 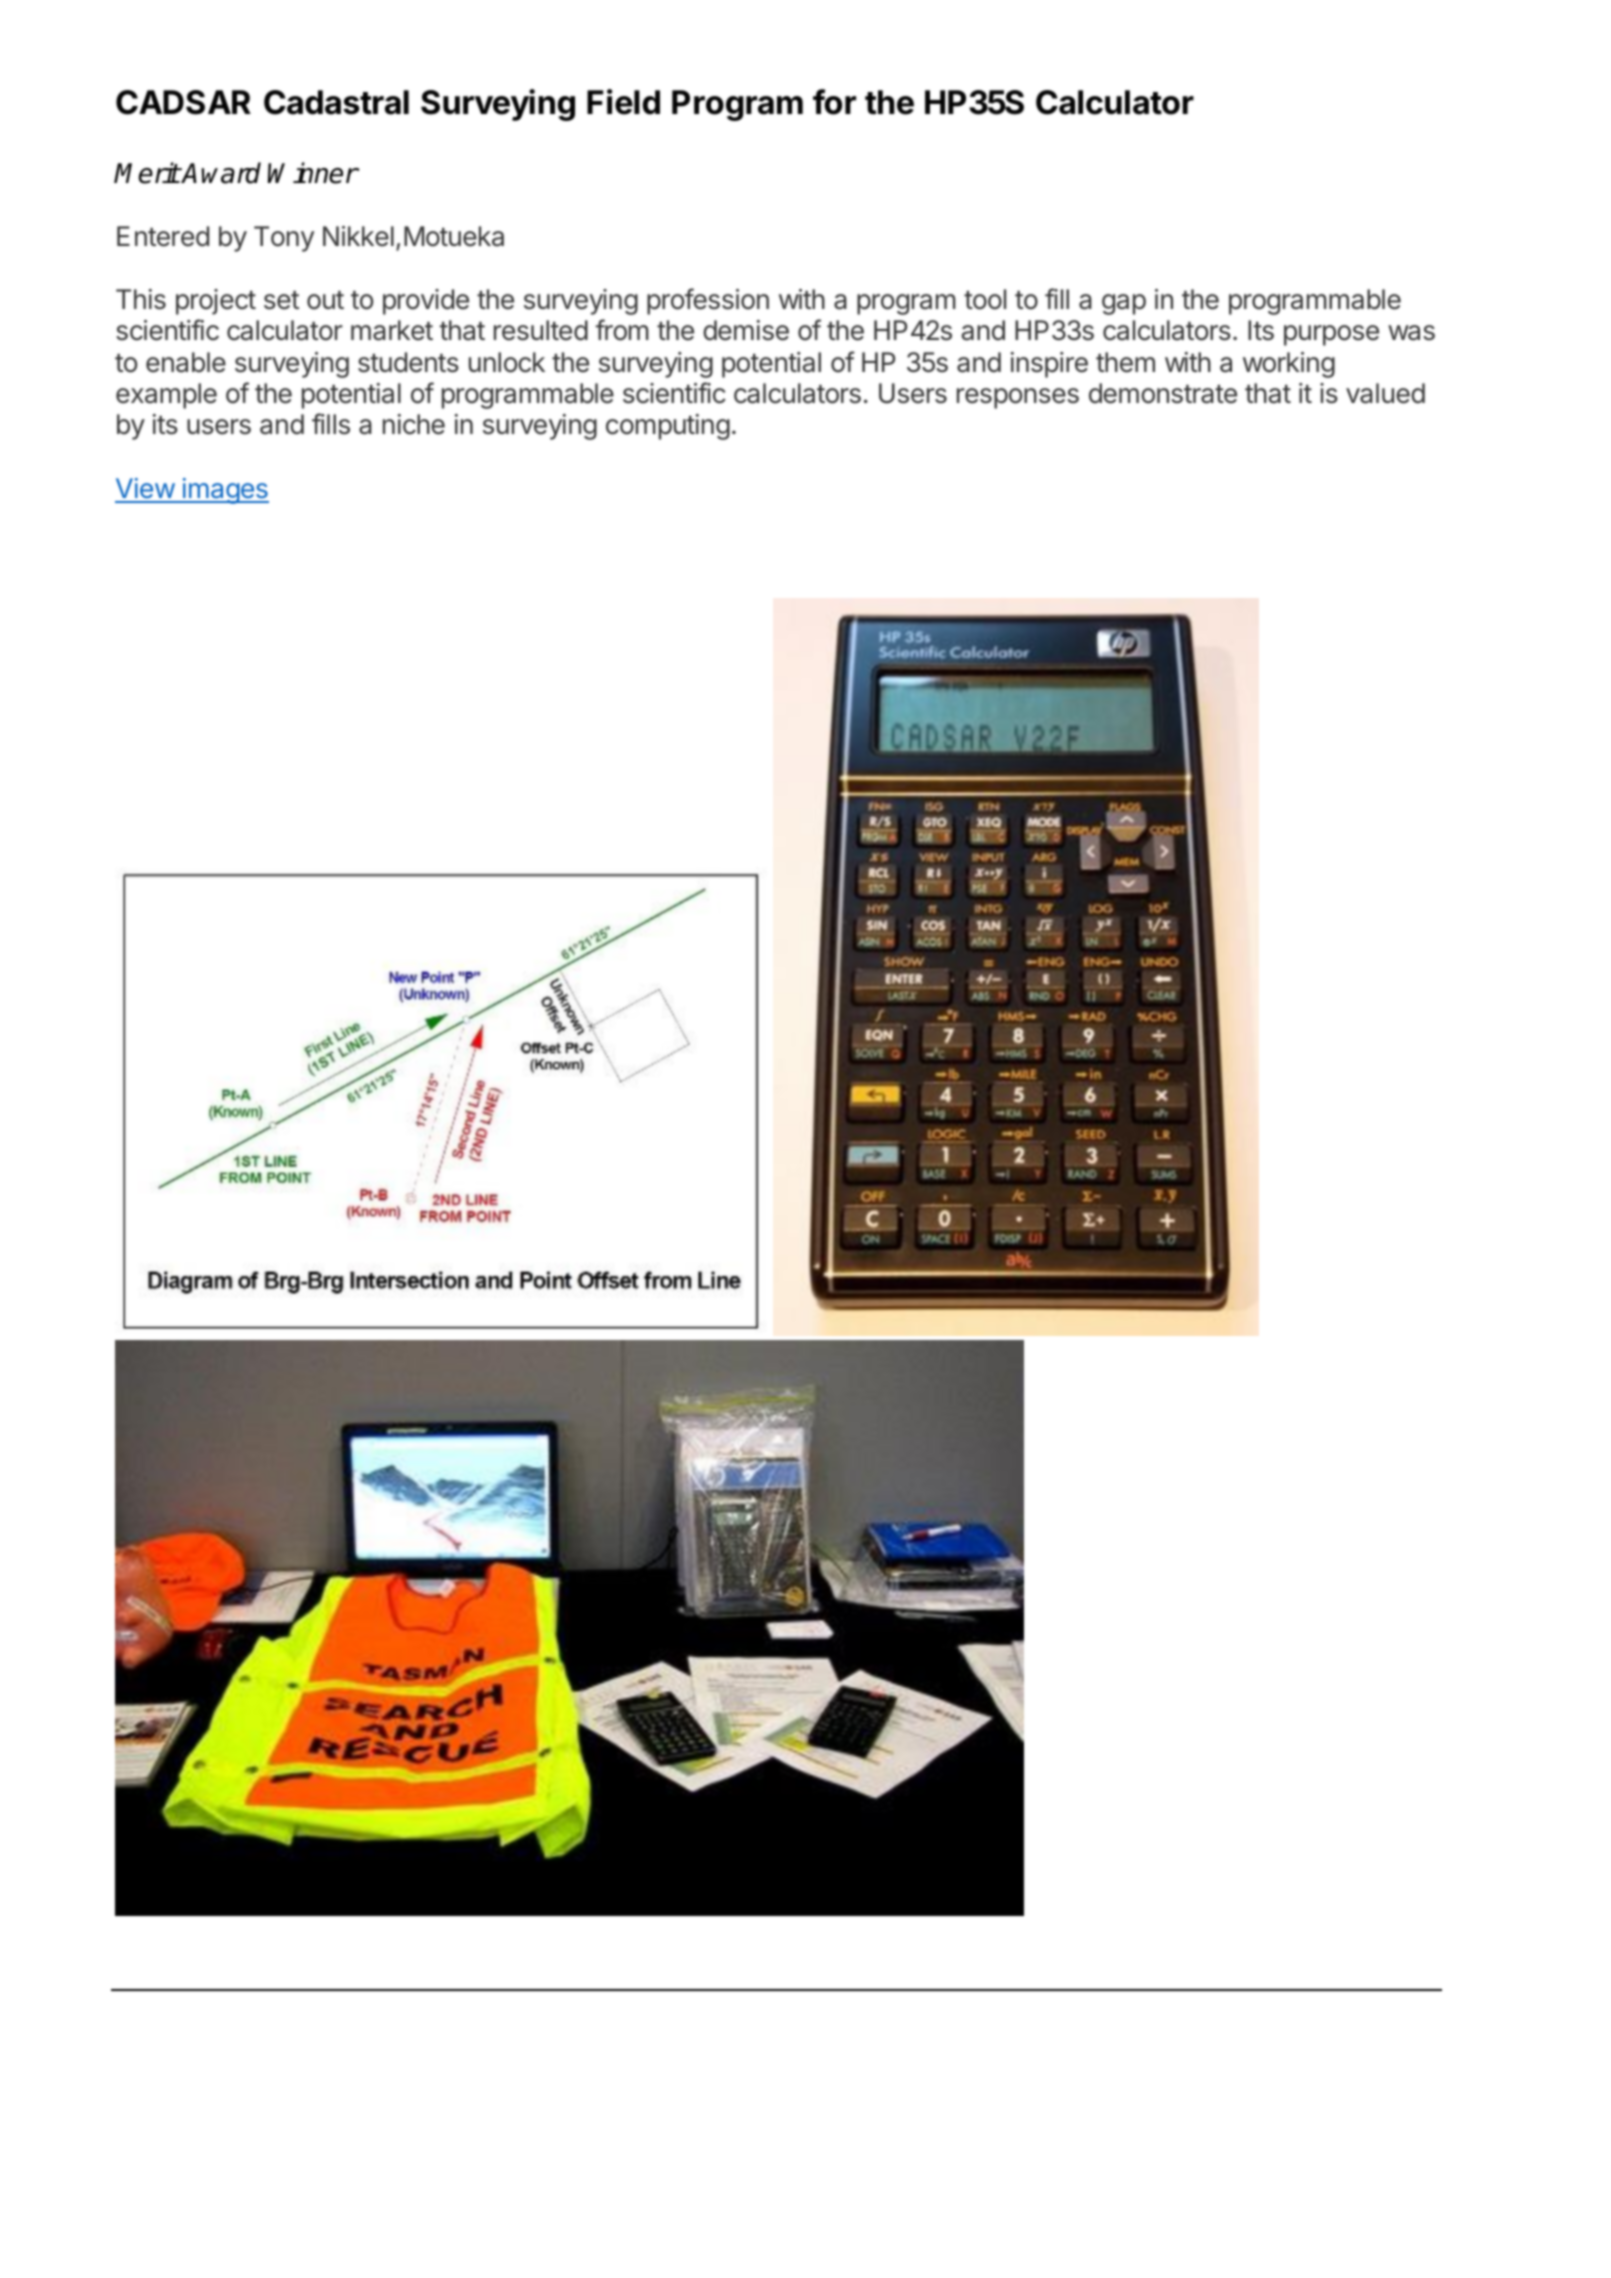 What do you see at coordinates (985, 299) in the page?
I see `tool` at bounding box center [985, 299].
